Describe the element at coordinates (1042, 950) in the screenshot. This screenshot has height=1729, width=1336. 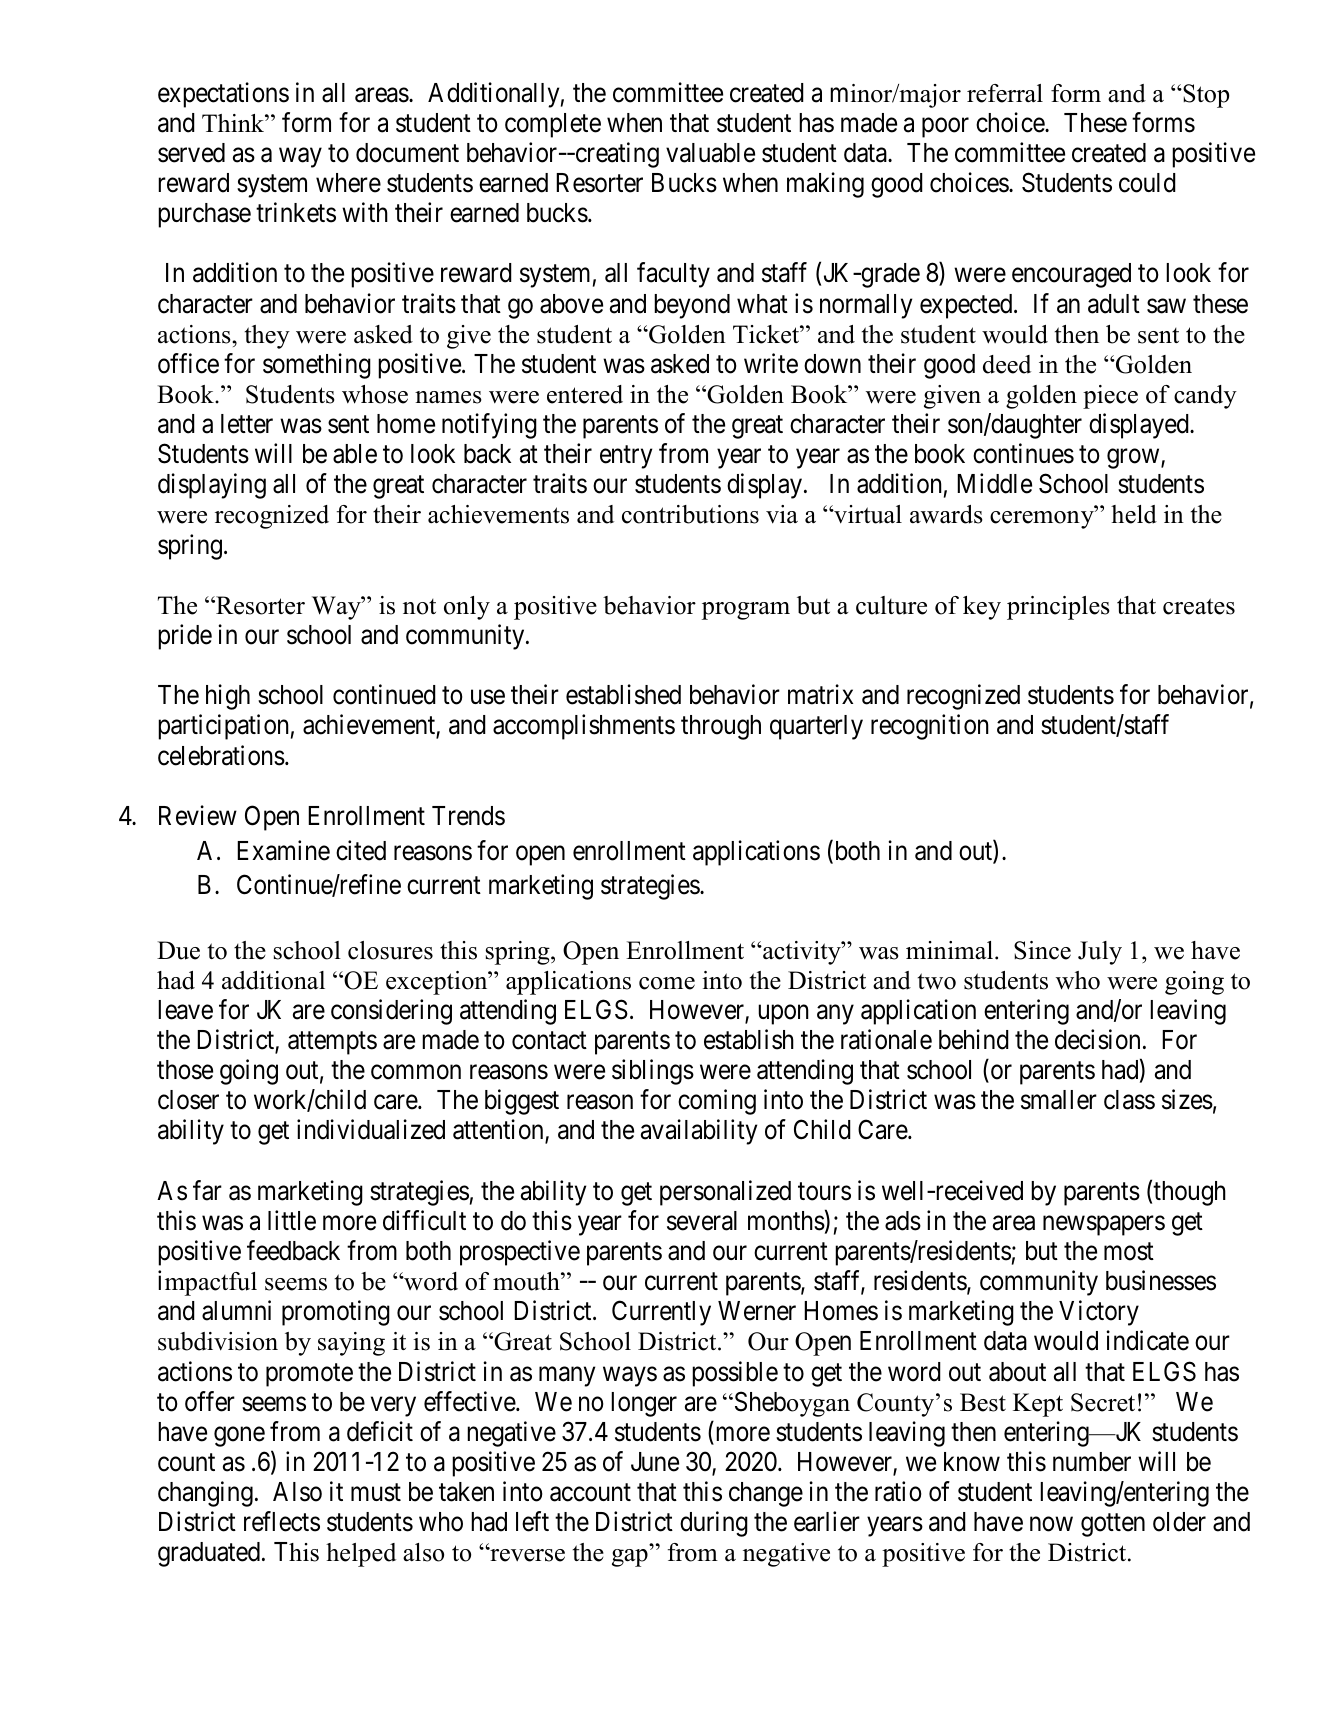
I see `Since` at that location.
